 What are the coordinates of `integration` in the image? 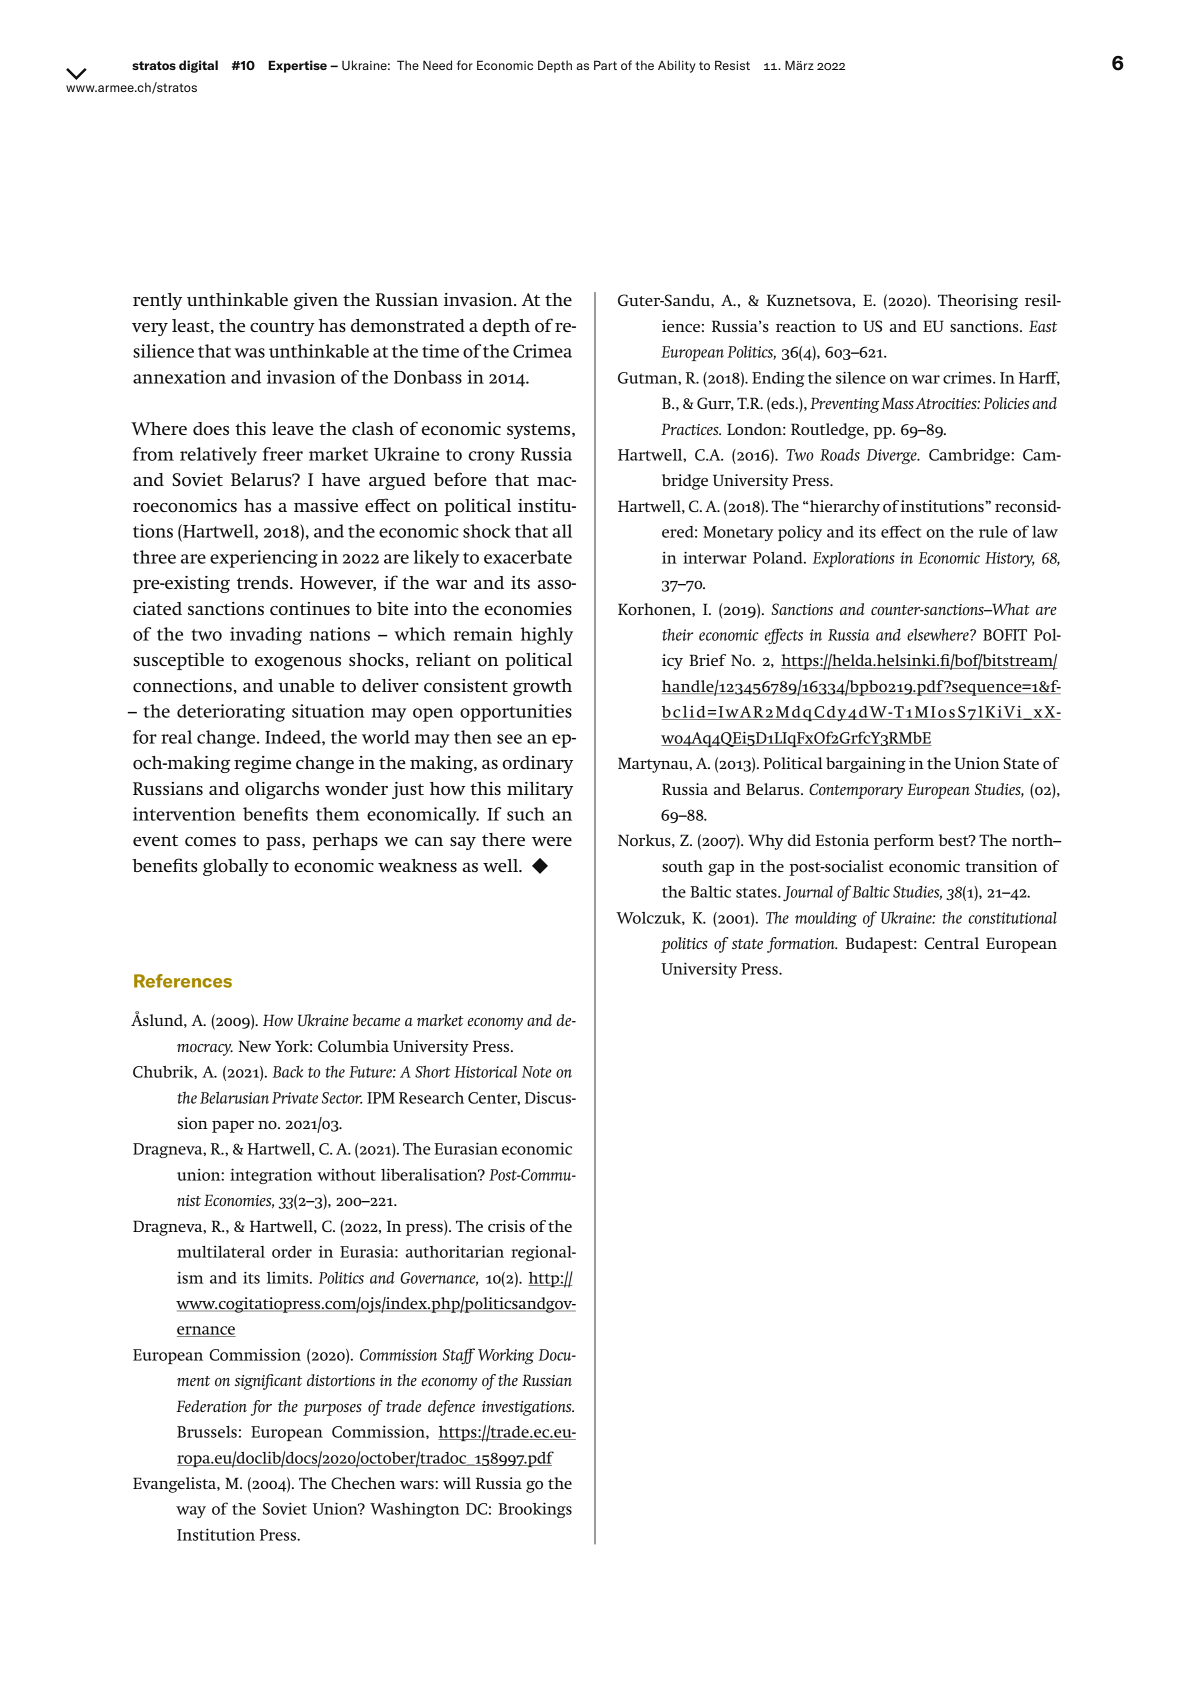 It's located at (271, 1176).
